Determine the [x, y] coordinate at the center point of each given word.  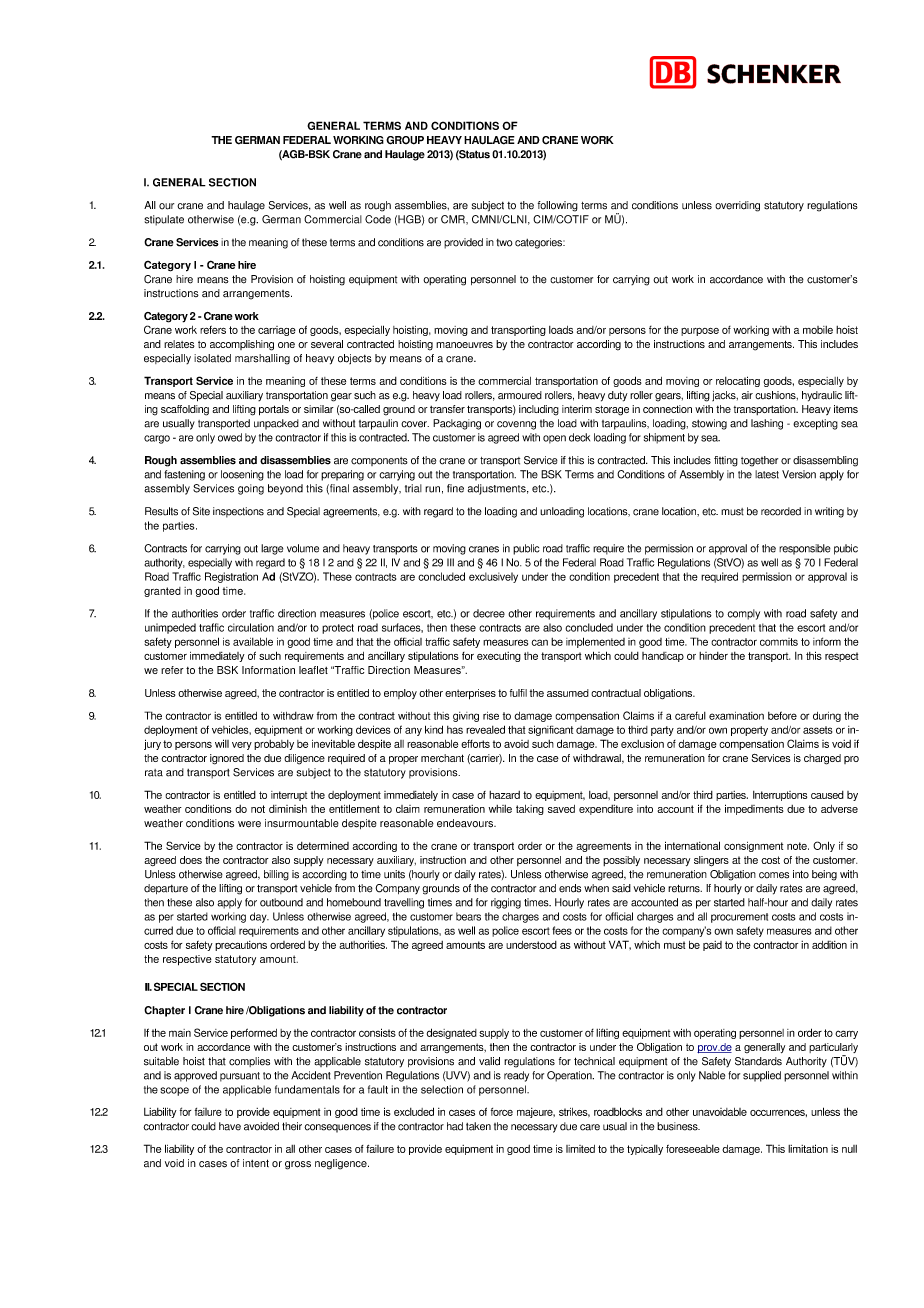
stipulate [164, 220]
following [558, 206]
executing [499, 657]
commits [779, 642]
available [253, 642]
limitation [808, 1148]
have [230, 1126]
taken [478, 1126]
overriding [737, 206]
